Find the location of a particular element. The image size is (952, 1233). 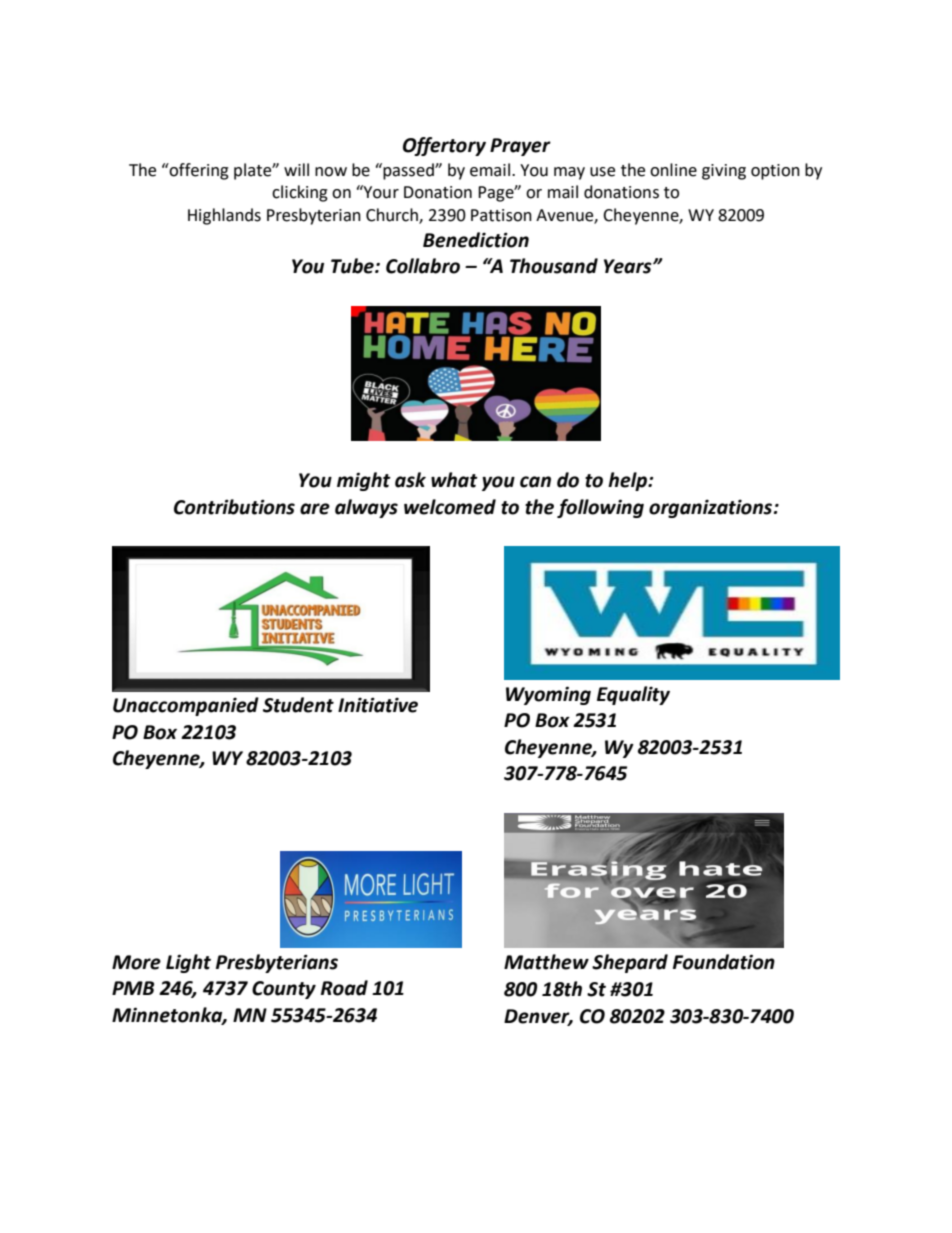

Matthew is located at coordinates (546, 962).
